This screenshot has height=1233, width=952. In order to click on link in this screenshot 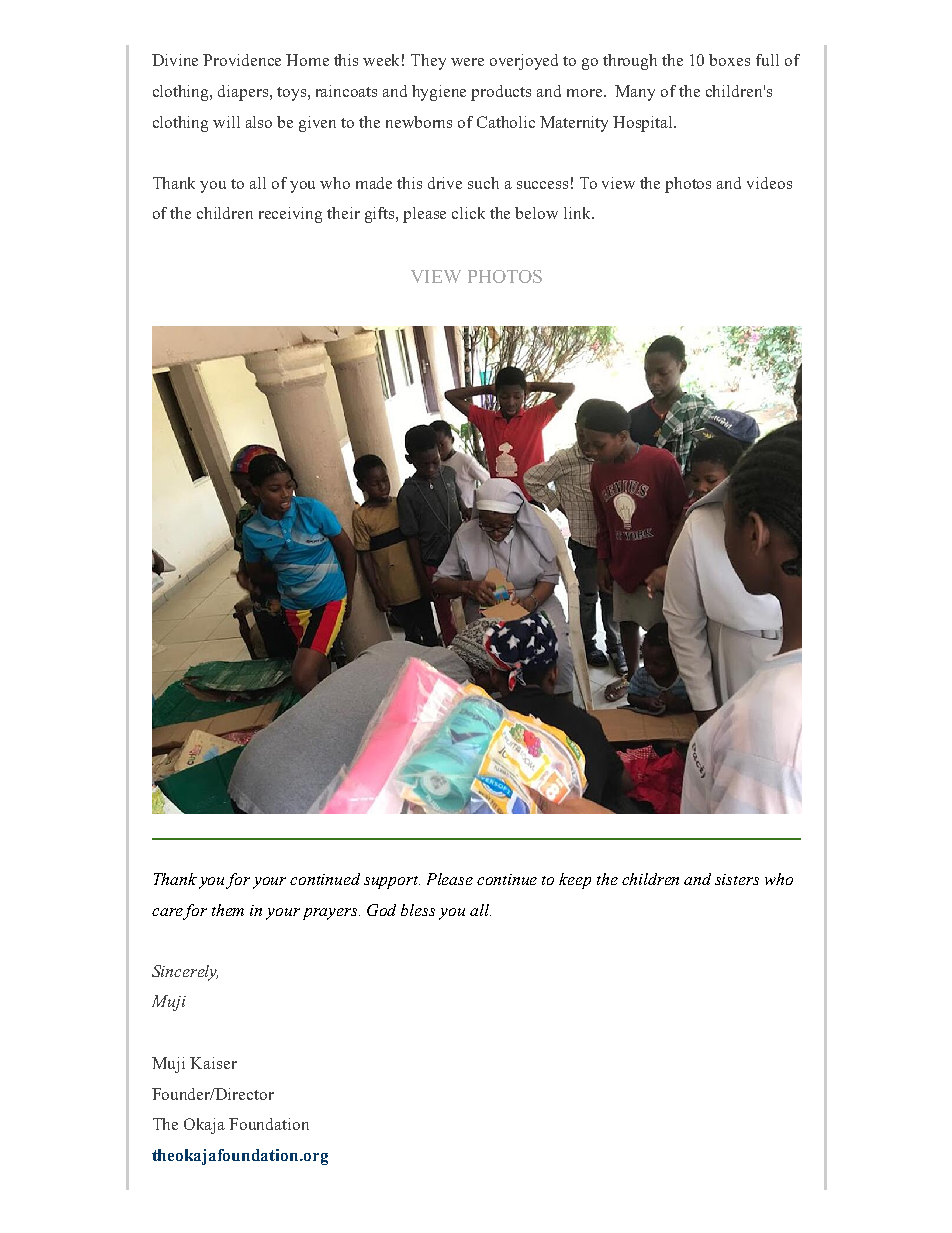, I will do `click(578, 213)`.
